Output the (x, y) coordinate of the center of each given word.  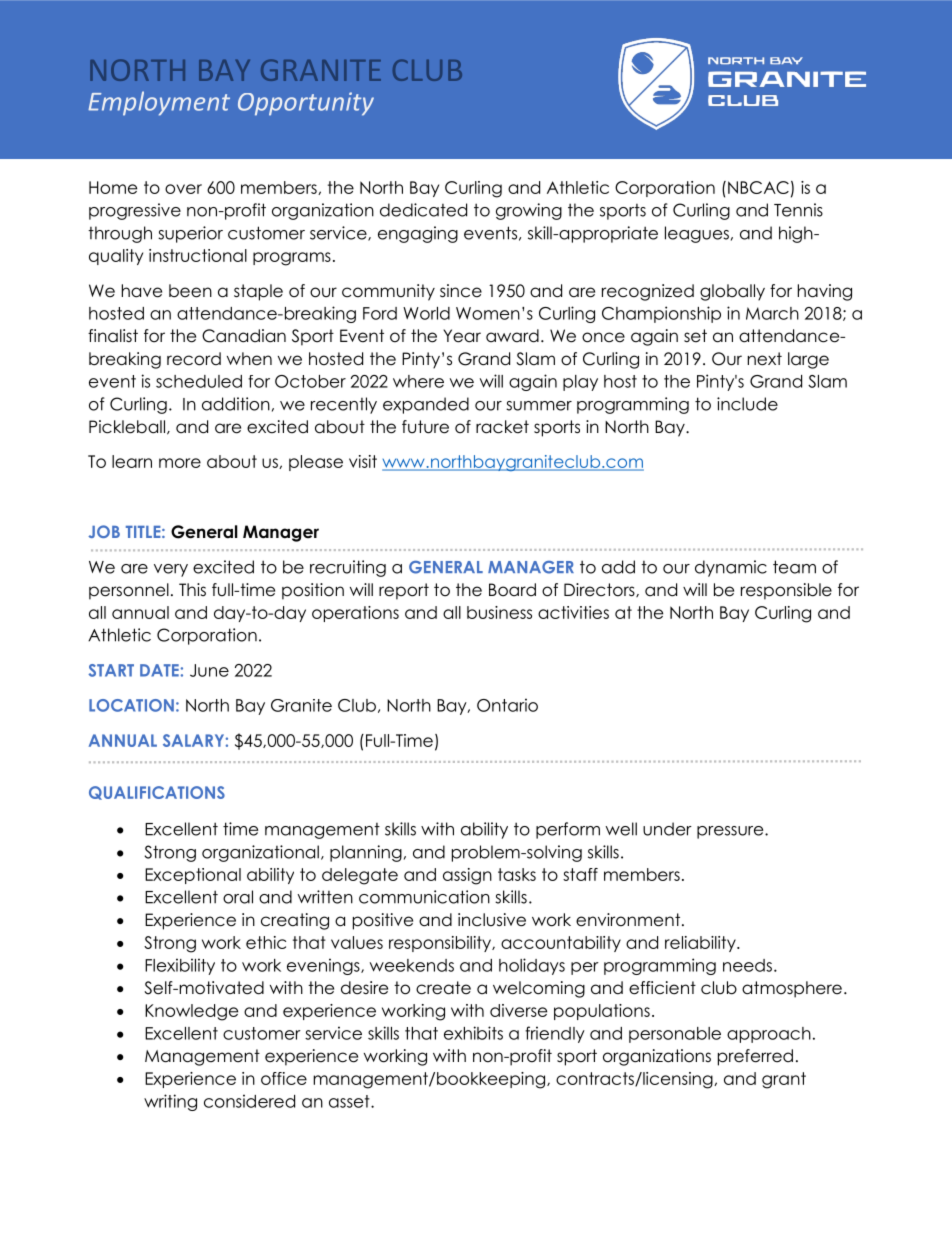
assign (467, 876)
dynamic (731, 568)
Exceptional (193, 876)
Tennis (798, 210)
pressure (731, 832)
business (499, 612)
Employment (159, 103)
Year (462, 336)
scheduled (199, 381)
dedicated (423, 210)
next (765, 359)
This (192, 589)
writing (170, 1102)
